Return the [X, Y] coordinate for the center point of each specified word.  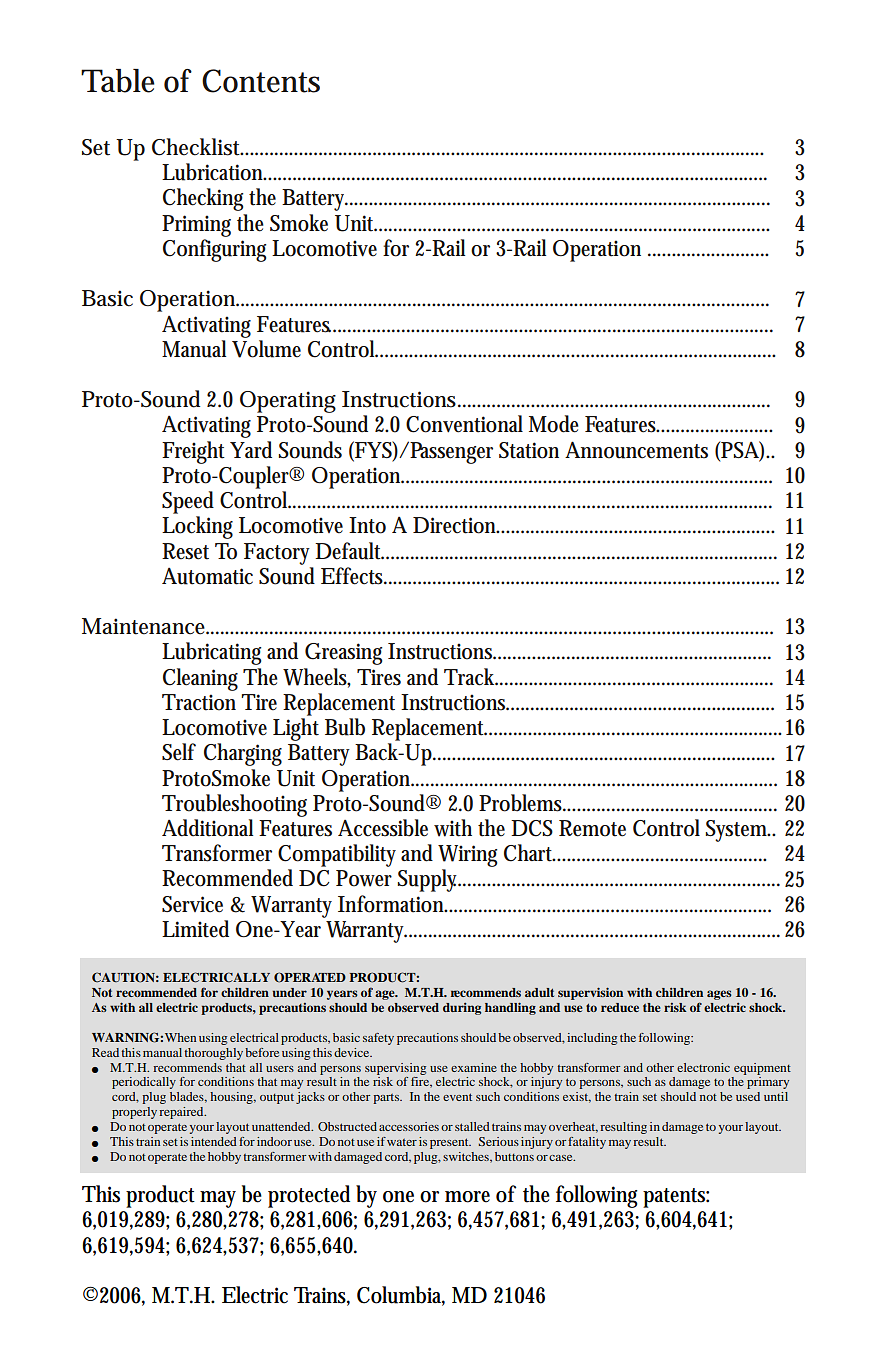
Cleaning [200, 679]
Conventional [464, 424]
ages [719, 995]
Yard [251, 450]
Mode [554, 424]
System [738, 831]
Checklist [197, 147]
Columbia [401, 1296]
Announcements [636, 450]
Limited [195, 929]
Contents [261, 81]
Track [471, 677]
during [462, 1009]
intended [214, 1141]
